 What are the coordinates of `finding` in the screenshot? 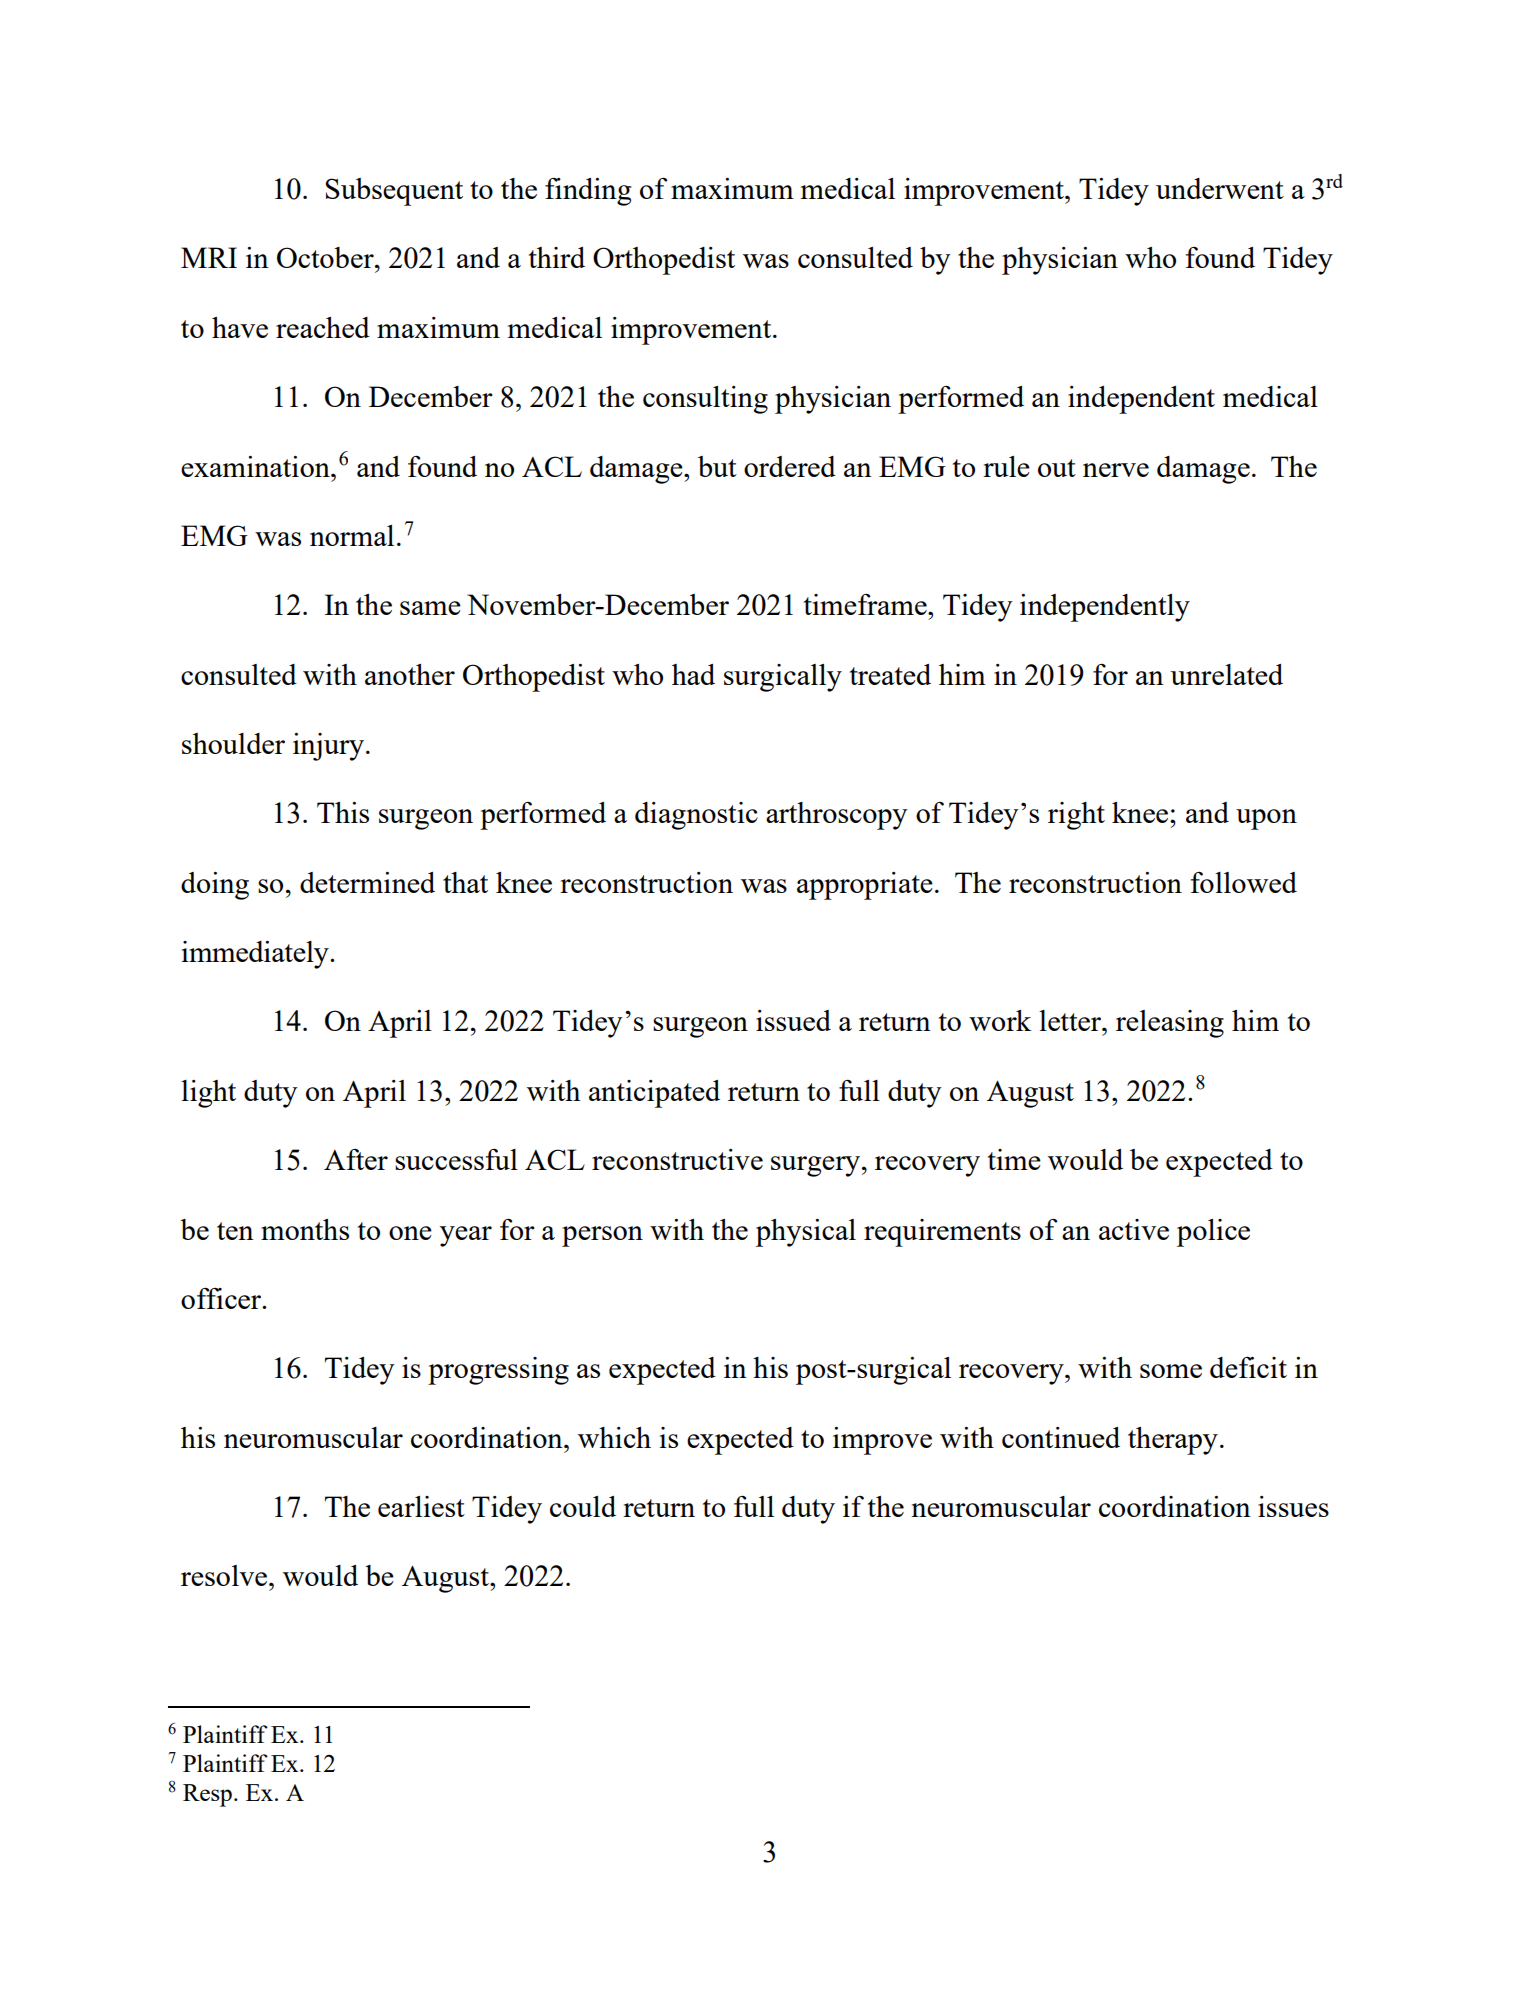 It's located at (588, 192).
